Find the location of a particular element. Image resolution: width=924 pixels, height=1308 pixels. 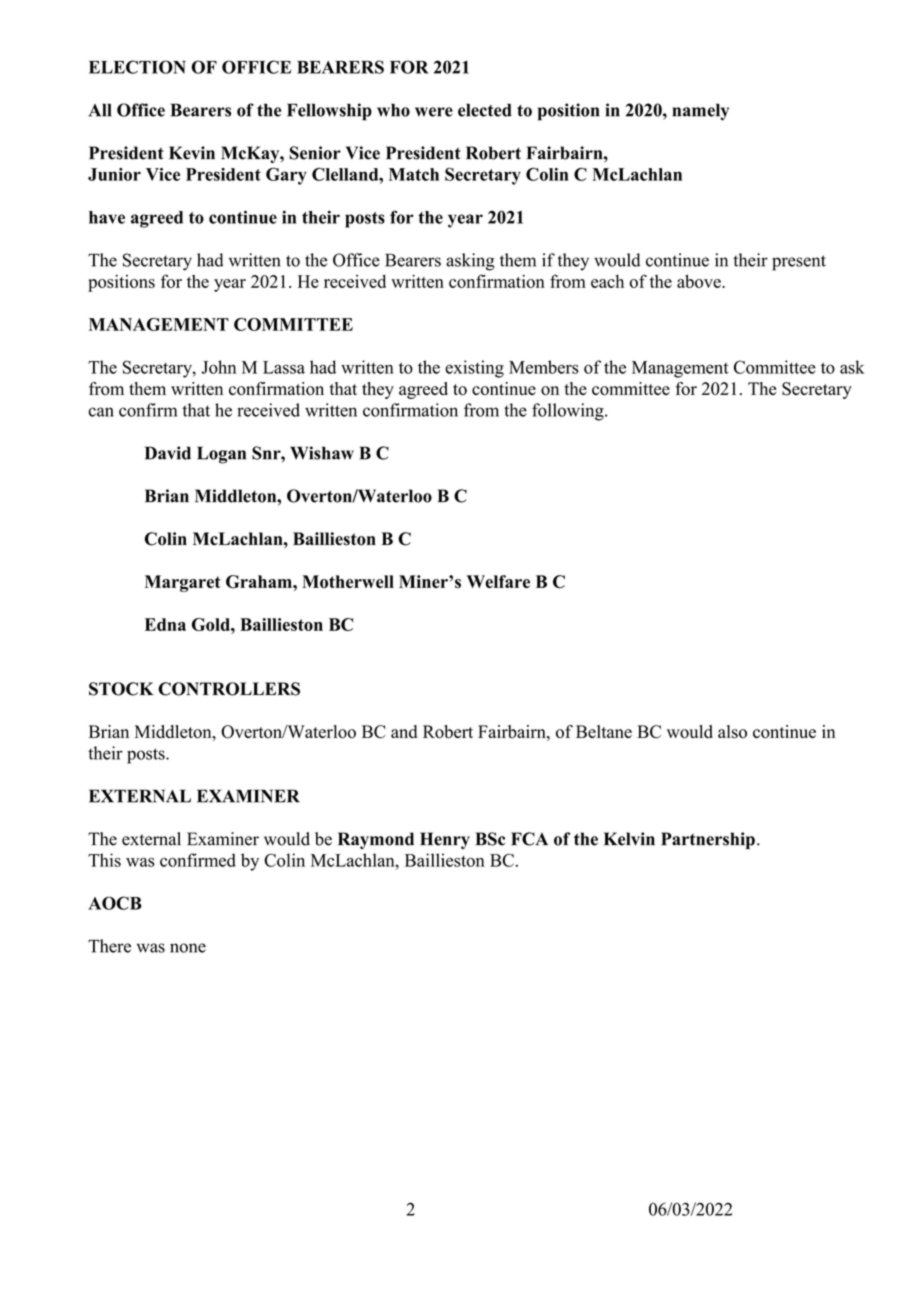

following is located at coordinates (569, 412).
